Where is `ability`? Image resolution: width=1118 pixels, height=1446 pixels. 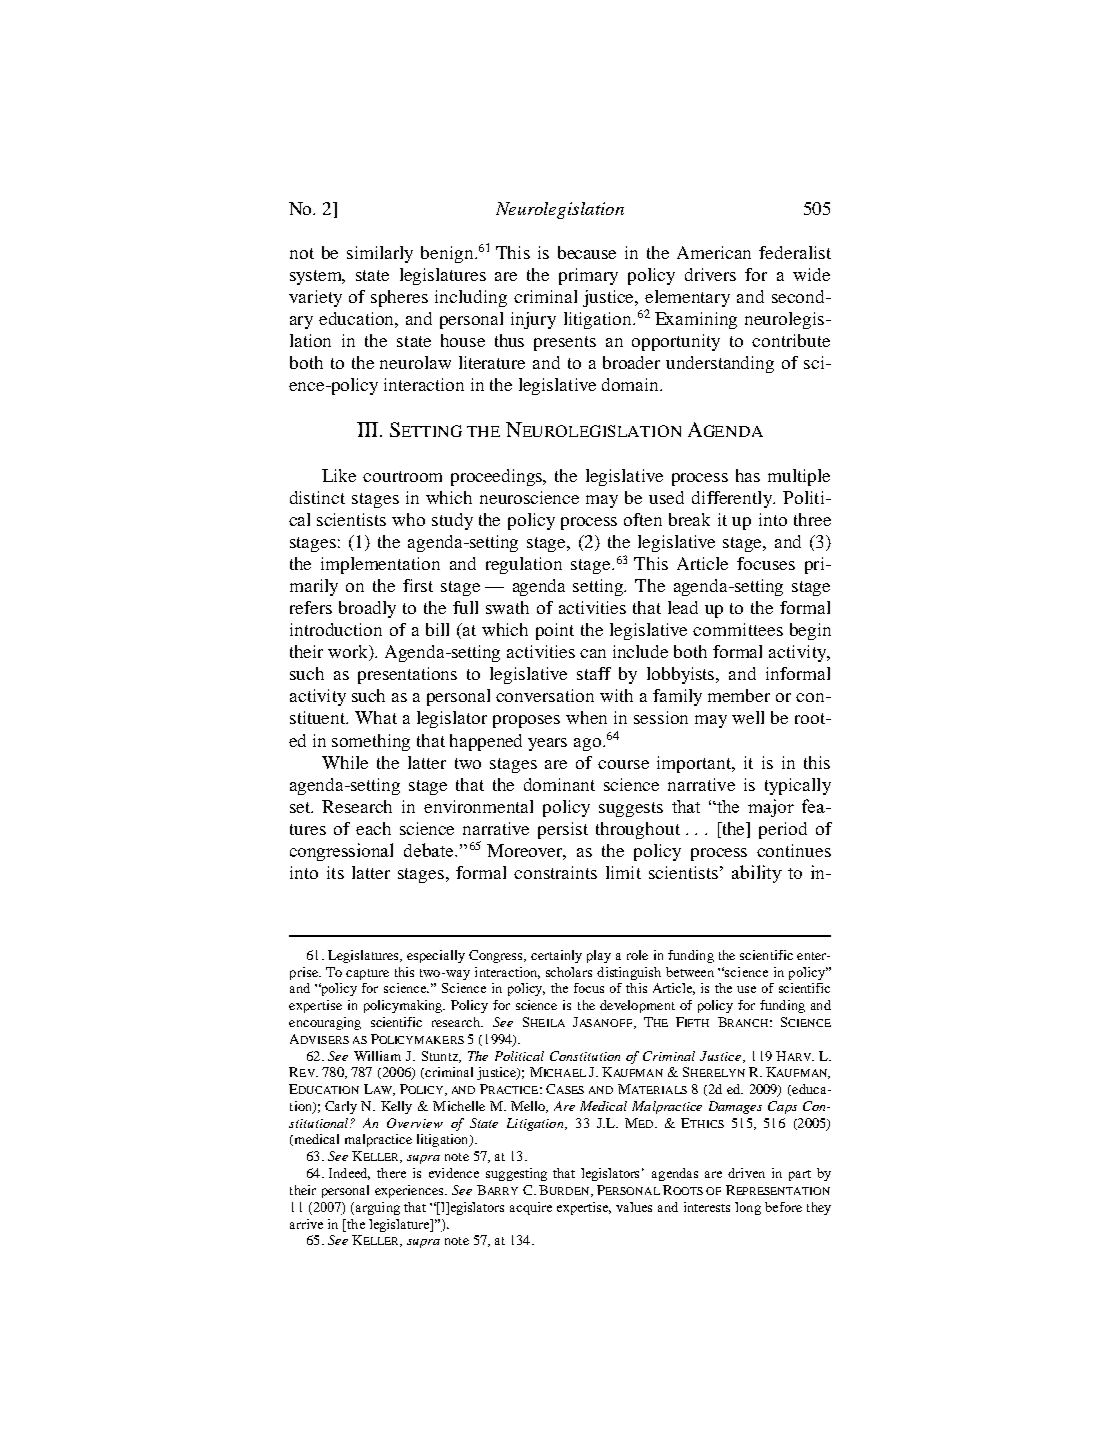
ability is located at coordinates (757, 874).
